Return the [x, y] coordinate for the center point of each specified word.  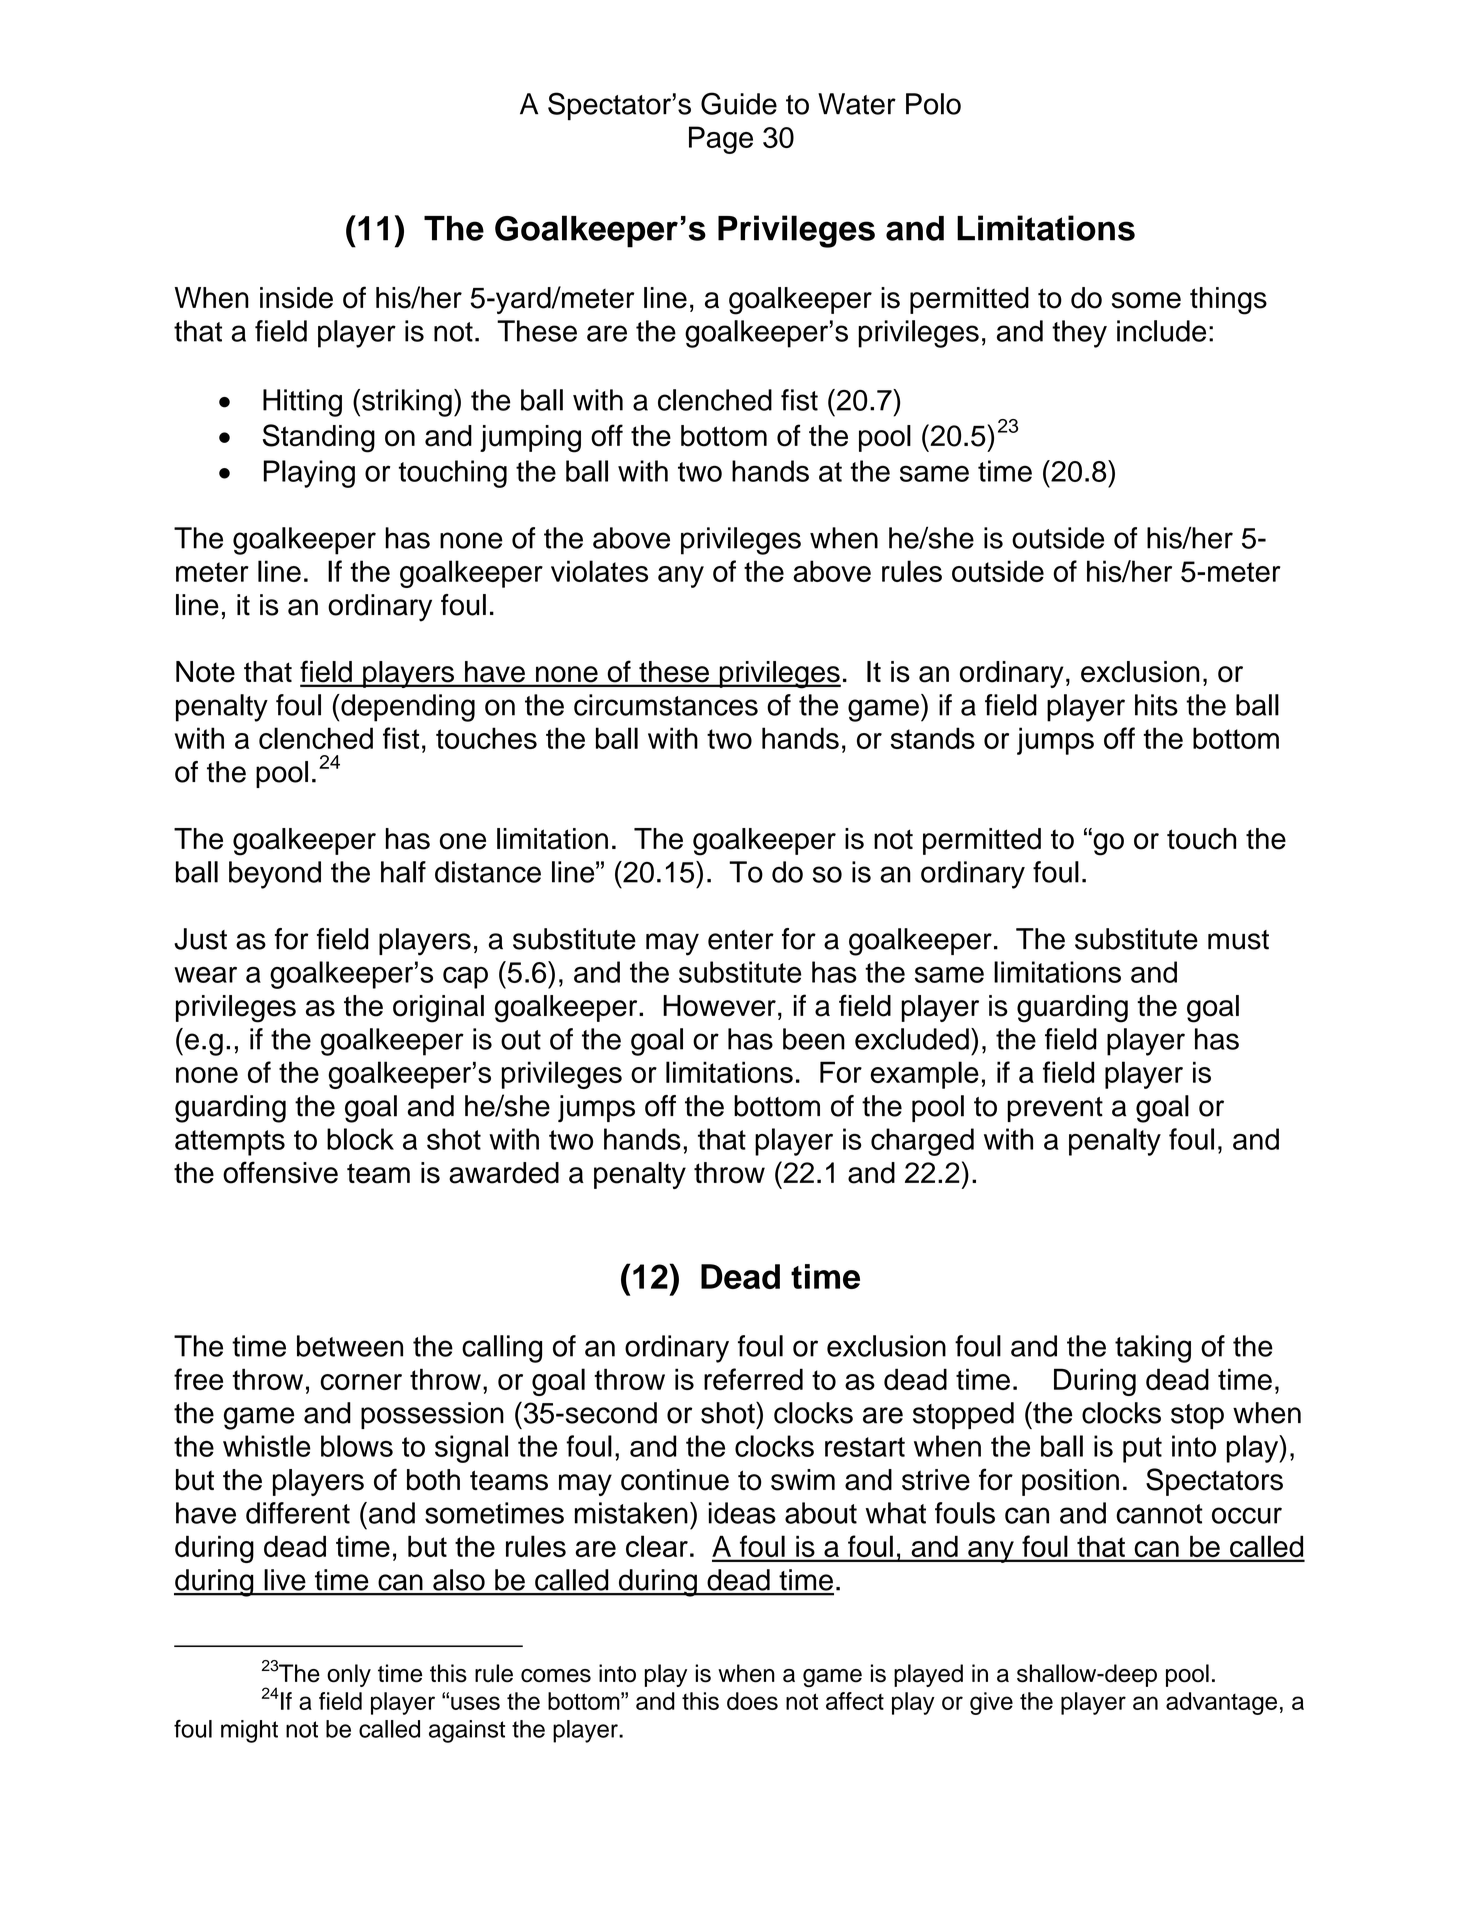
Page [721, 140]
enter [741, 940]
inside [296, 298]
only [349, 1675]
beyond [275, 875]
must [1238, 940]
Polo [933, 104]
